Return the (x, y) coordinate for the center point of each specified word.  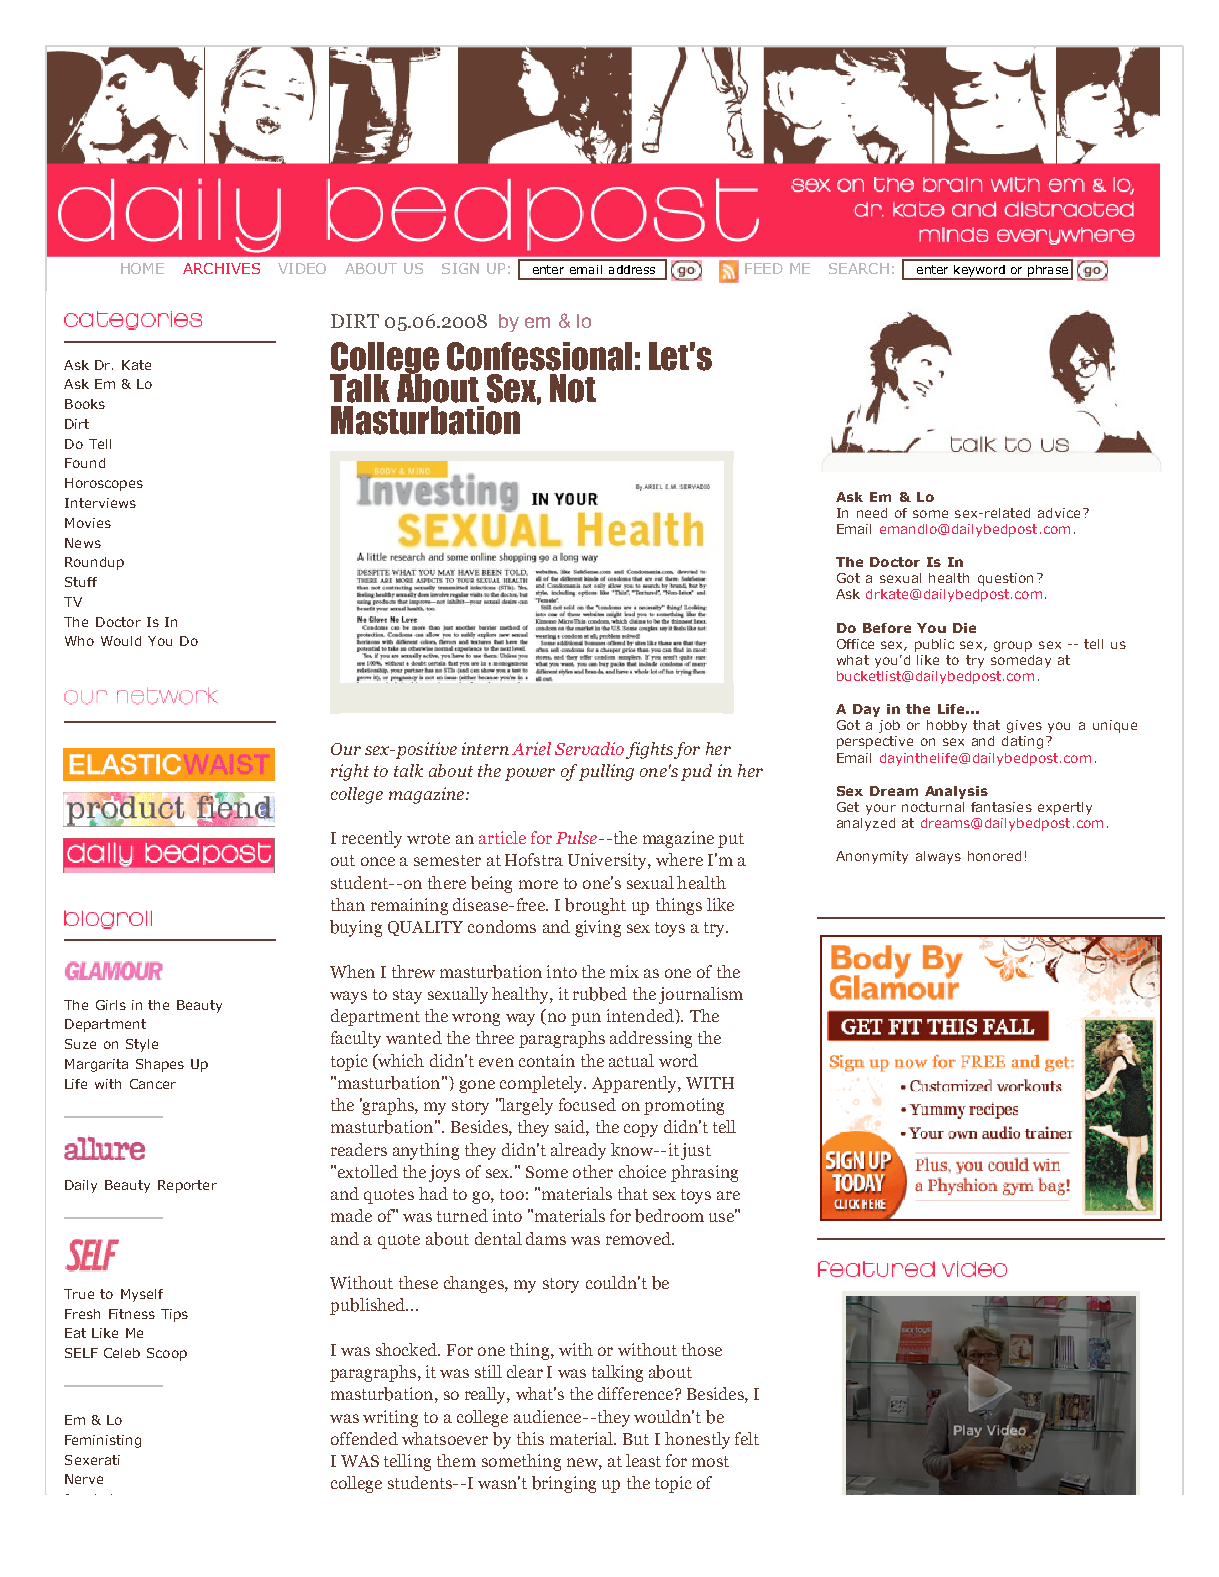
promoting (684, 1106)
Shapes (160, 1065)
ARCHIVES (221, 268)
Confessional (539, 356)
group (1013, 646)
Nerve (84, 1479)
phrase (1048, 272)
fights (649, 750)
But (636, 1439)
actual (631, 1060)
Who (79, 641)
